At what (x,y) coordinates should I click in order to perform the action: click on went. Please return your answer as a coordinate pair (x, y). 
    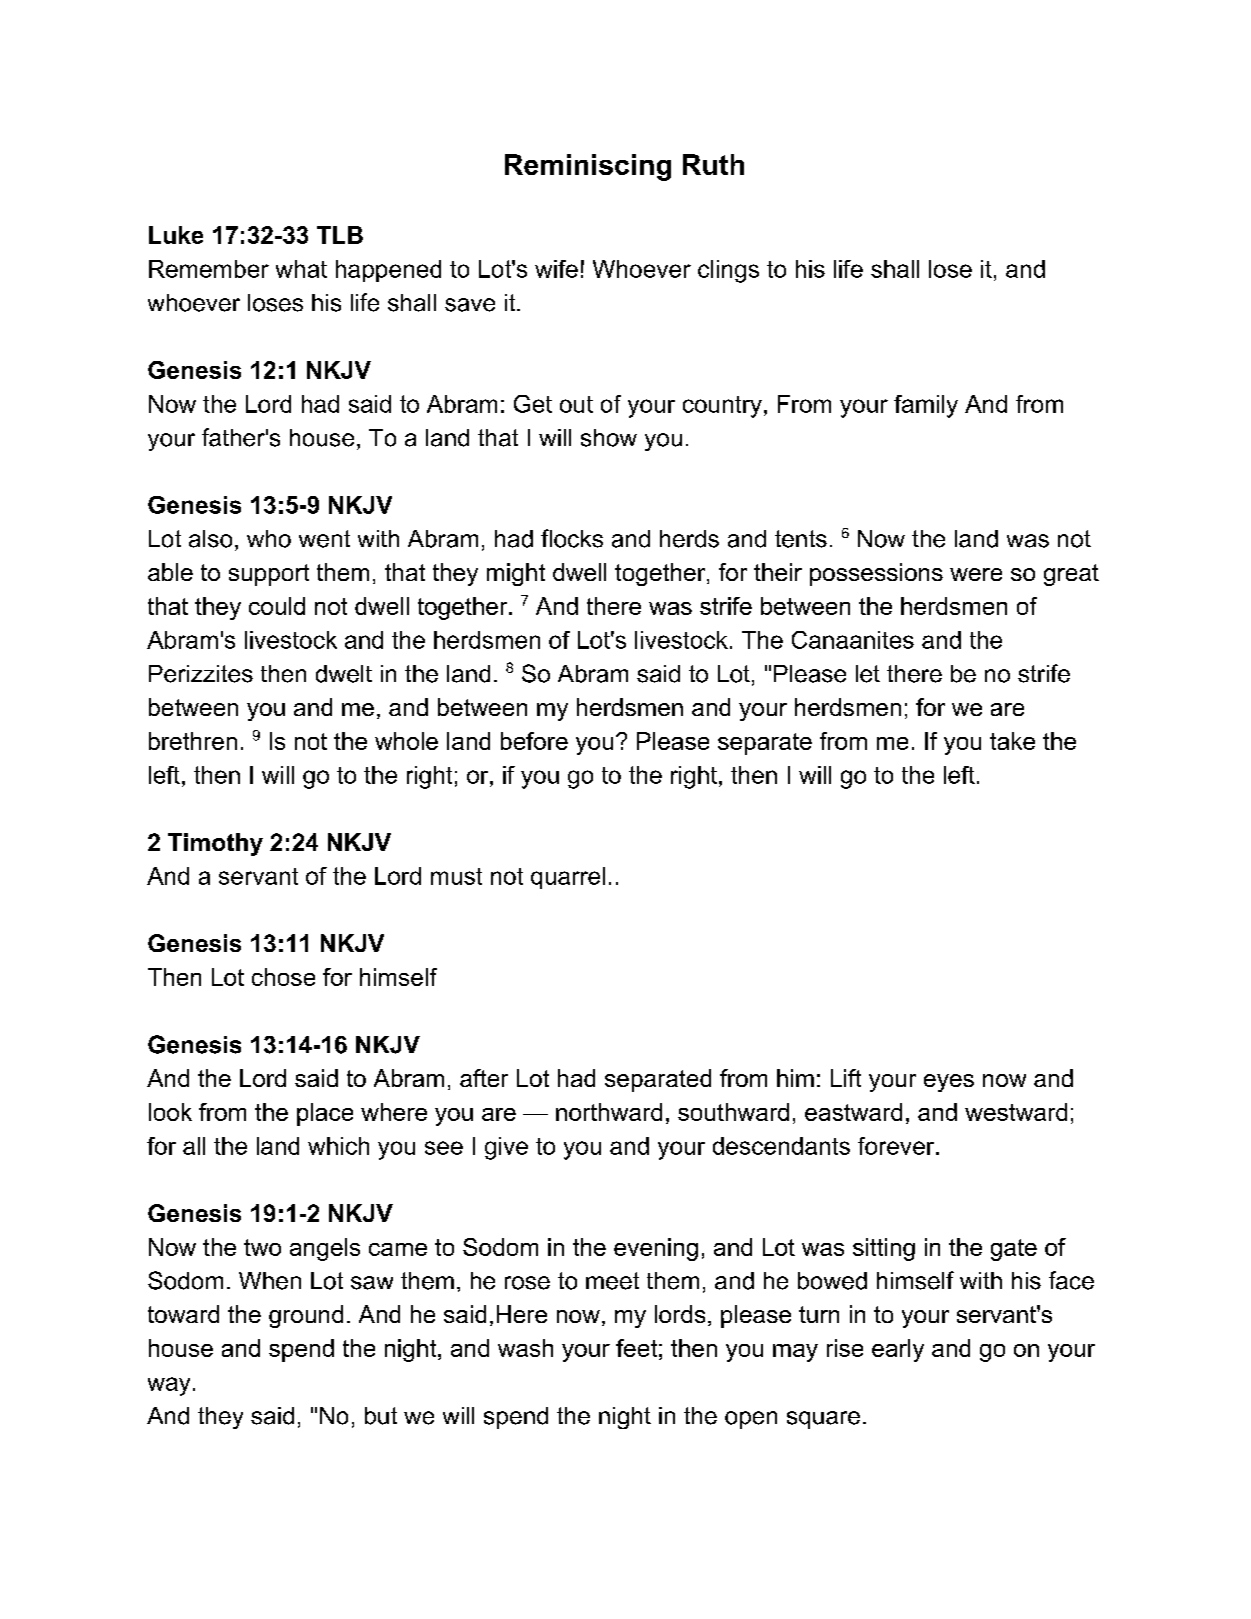
    Looking at the image, I should click on (324, 539).
